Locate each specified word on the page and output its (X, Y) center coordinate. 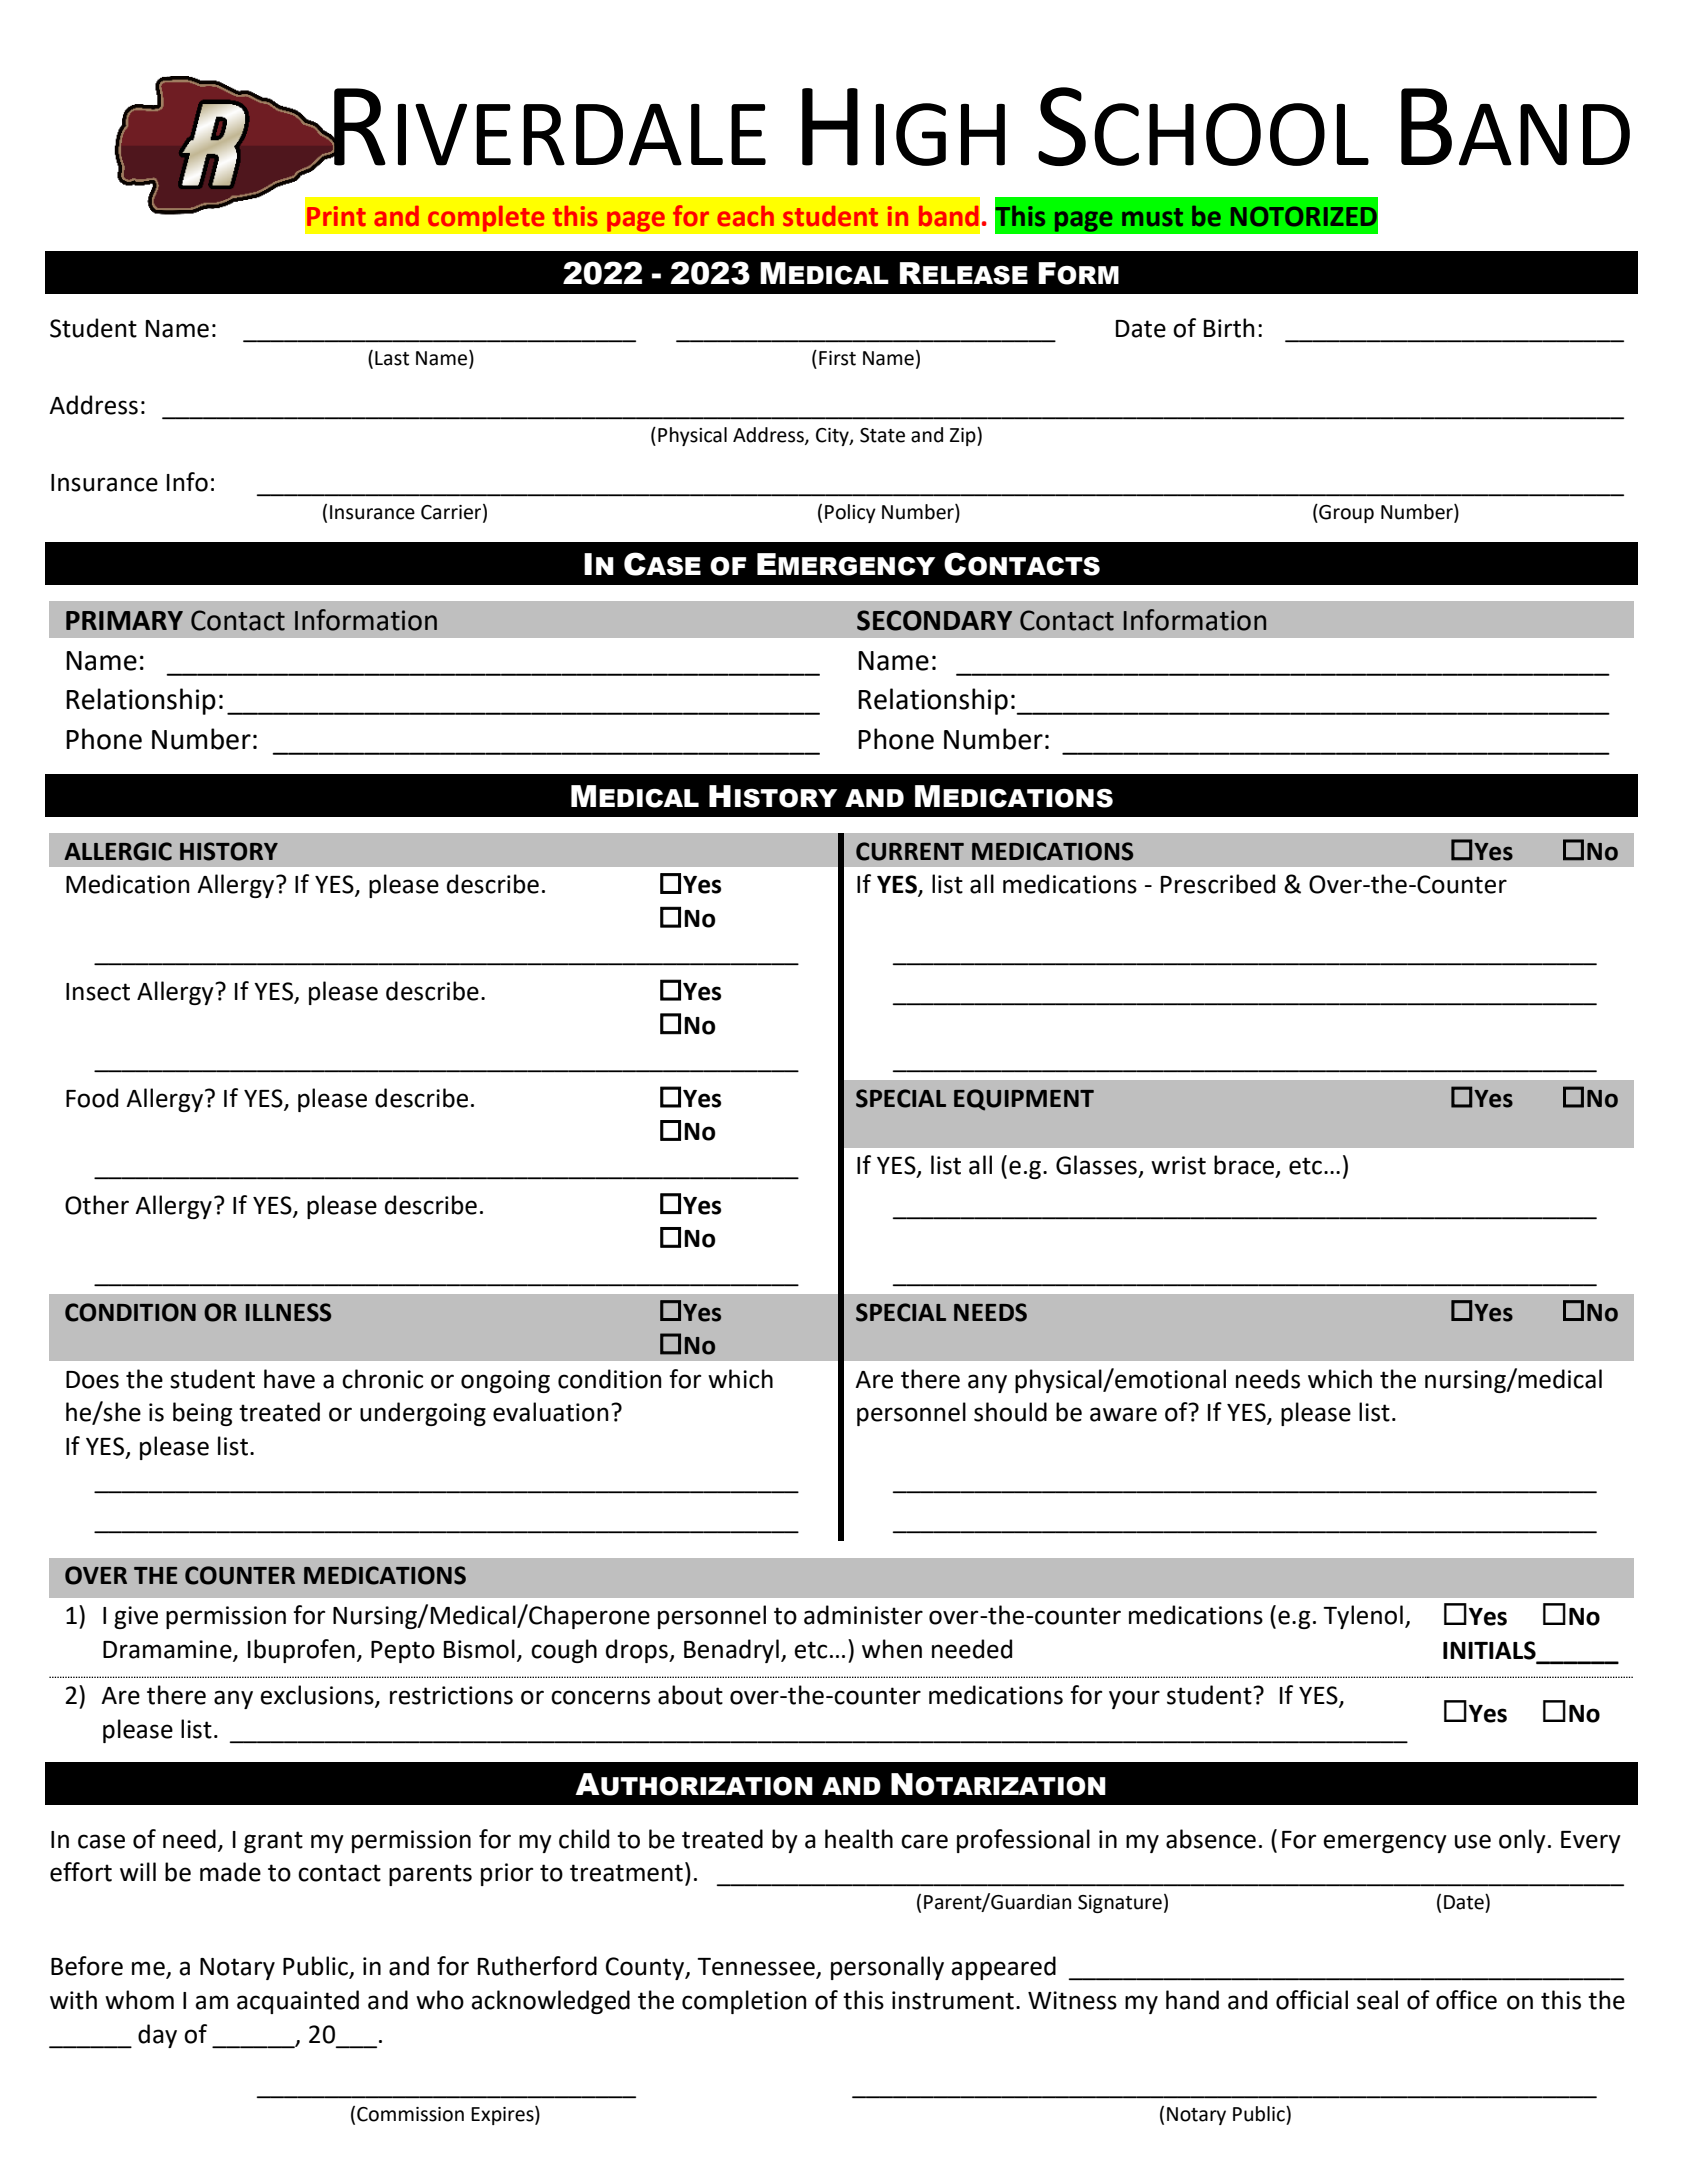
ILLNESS (288, 1312)
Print (336, 216)
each (745, 216)
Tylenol (1363, 1617)
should (1010, 1412)
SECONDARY (934, 620)
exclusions (318, 1696)
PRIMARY (124, 620)
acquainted (298, 2002)
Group (1345, 513)
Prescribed (1218, 884)
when (892, 1649)
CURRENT (910, 851)
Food (92, 1098)
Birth (1229, 328)
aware (1123, 1414)
